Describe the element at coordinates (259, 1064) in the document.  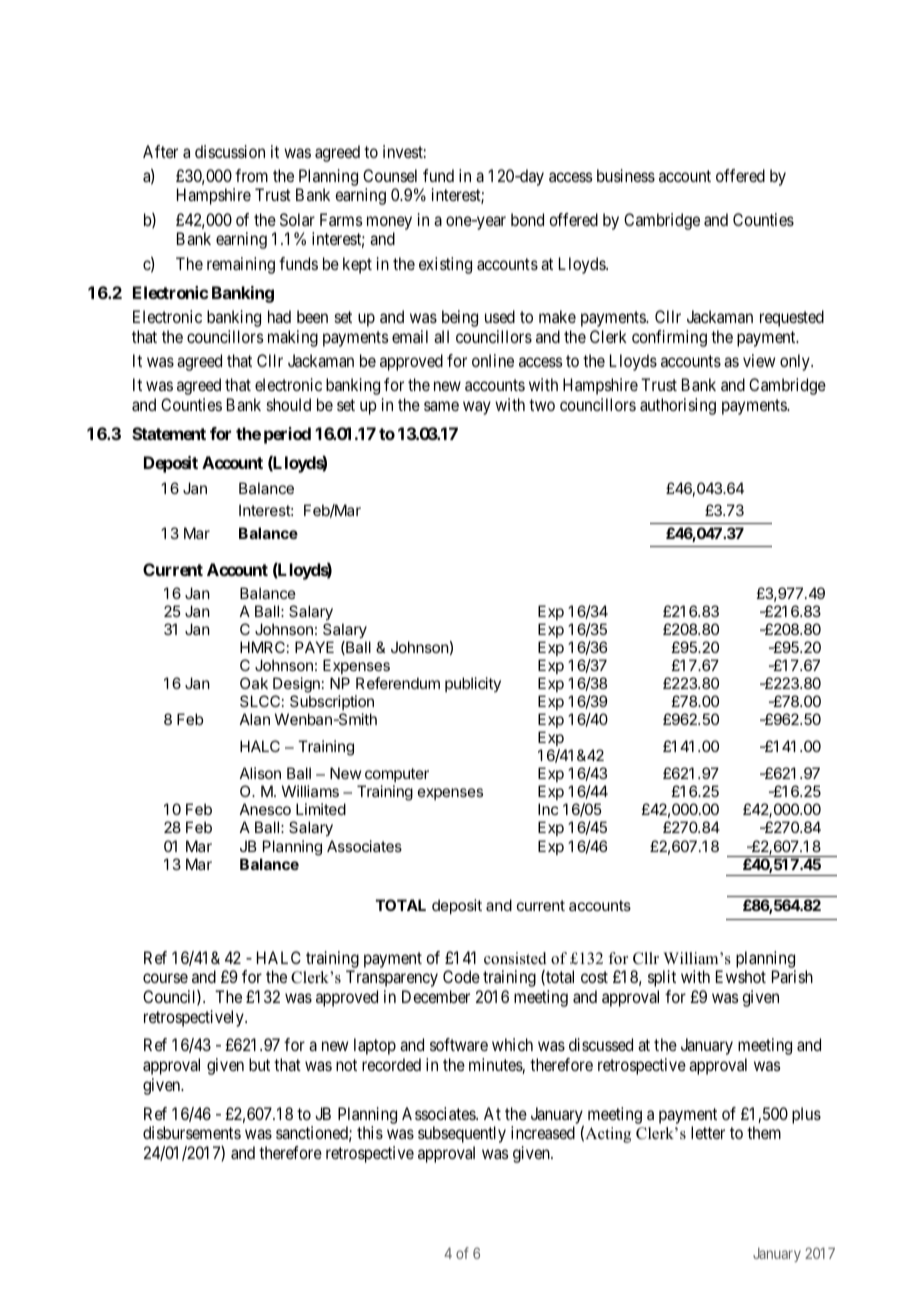
I see `but` at that location.
